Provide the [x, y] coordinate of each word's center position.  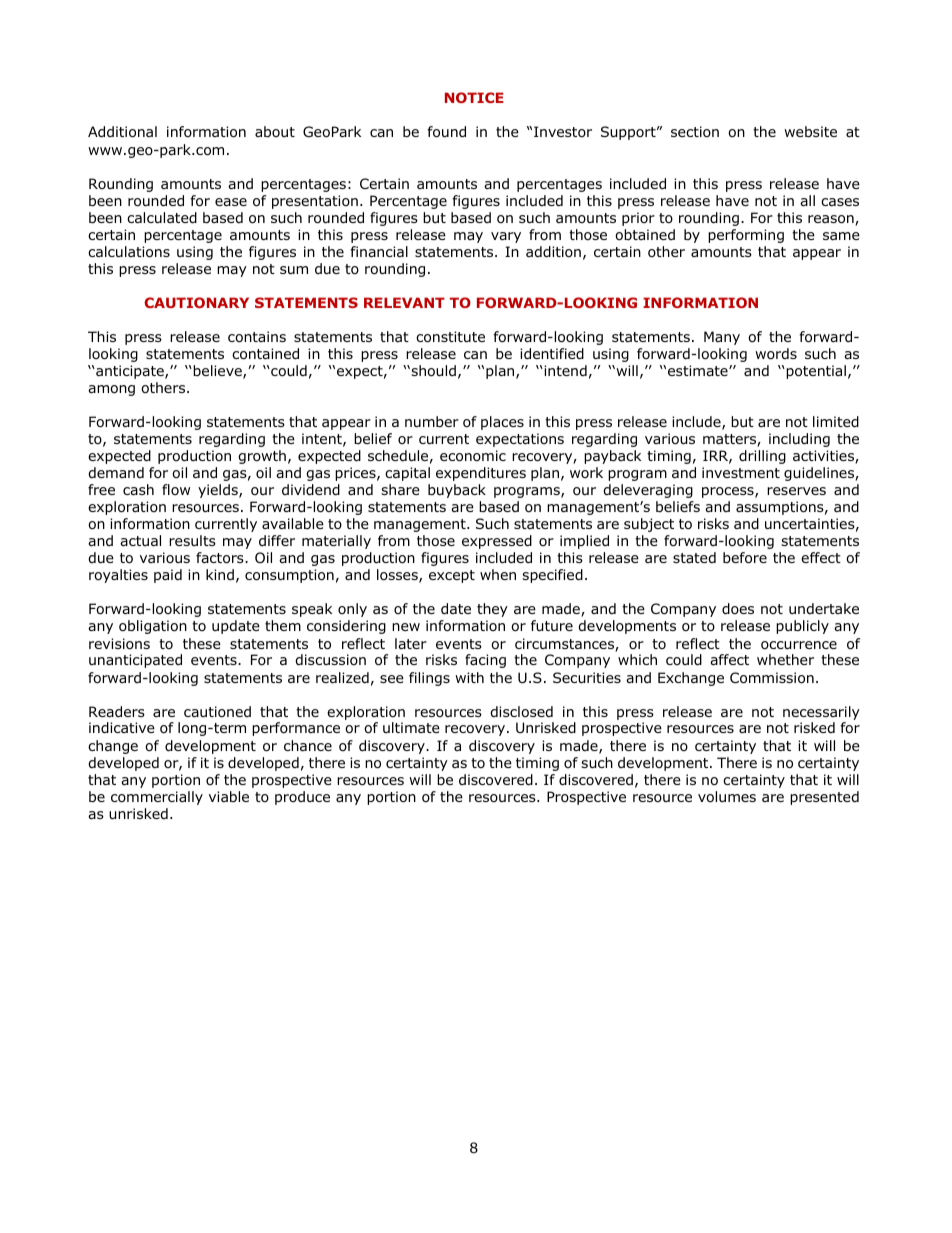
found [446, 132]
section [695, 131]
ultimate [411, 727]
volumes [727, 797]
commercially [157, 798]
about [275, 131]
